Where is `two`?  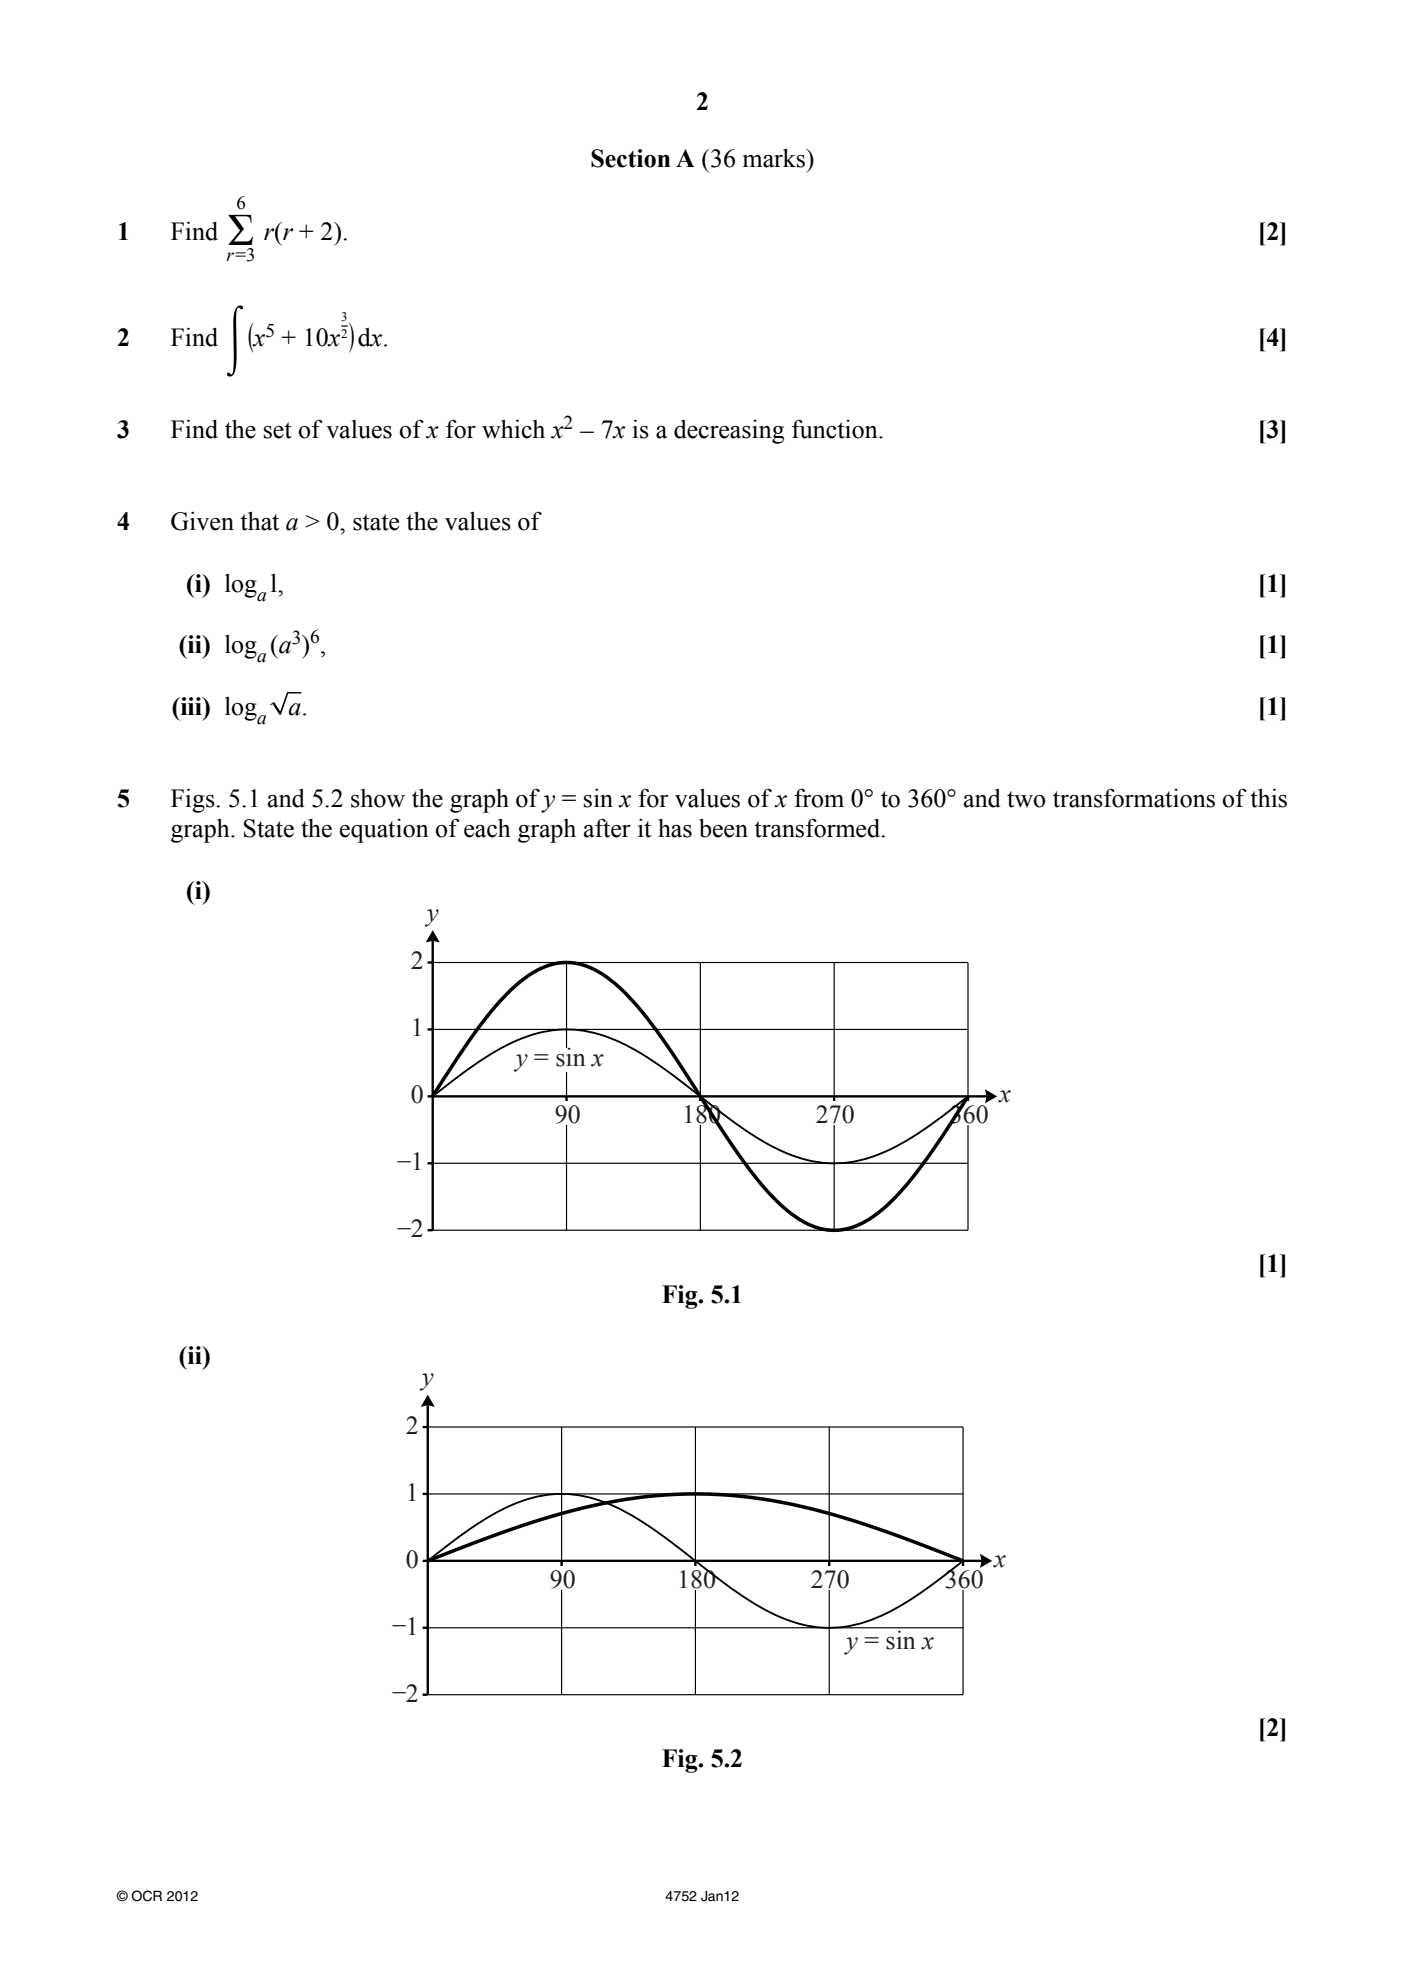
two is located at coordinates (1026, 799).
